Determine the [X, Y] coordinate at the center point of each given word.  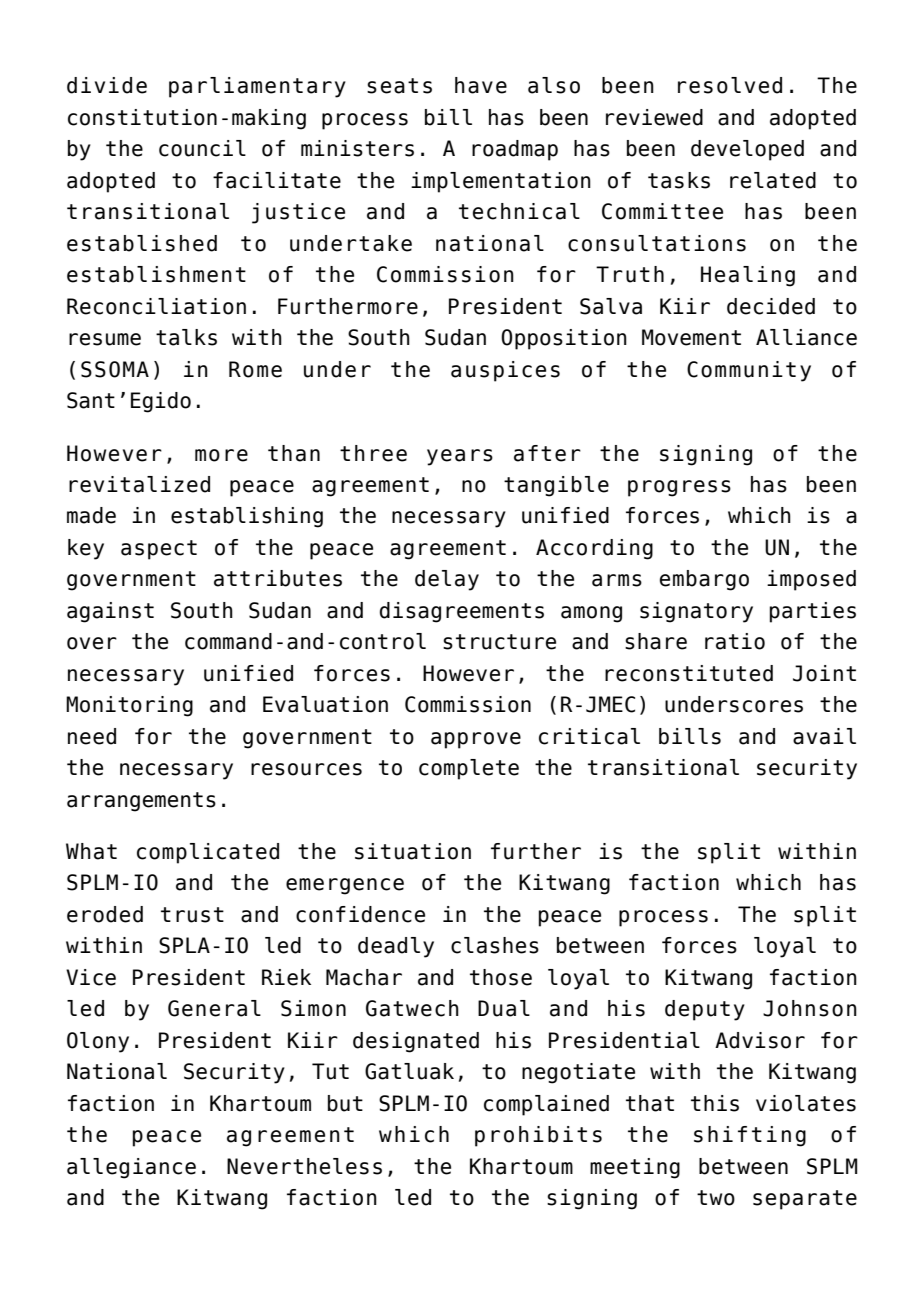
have [481, 85]
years [460, 457]
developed [747, 150]
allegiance [131, 1168]
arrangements [141, 802]
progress [679, 488]
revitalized [139, 484]
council [202, 148]
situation [413, 851]
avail [824, 736]
